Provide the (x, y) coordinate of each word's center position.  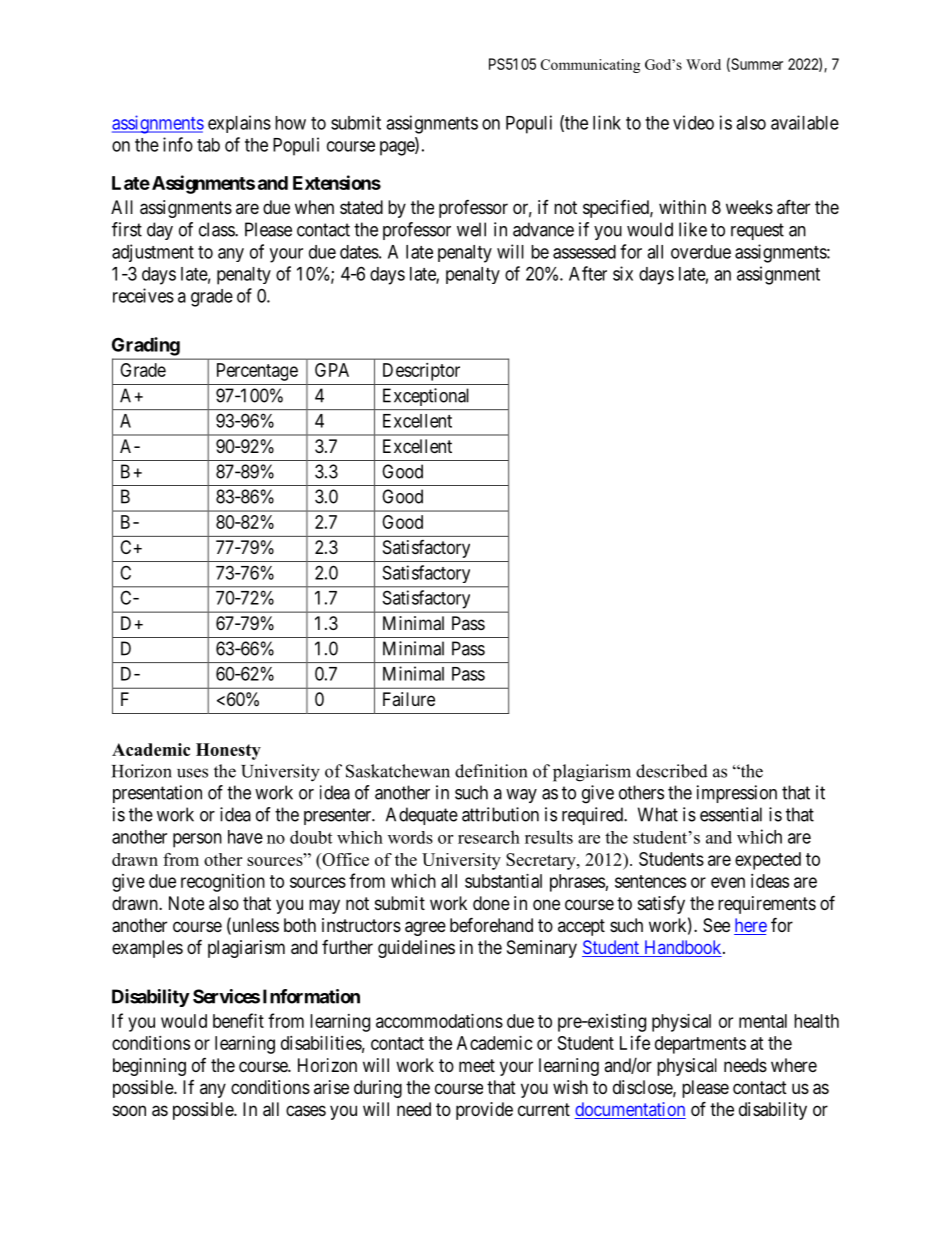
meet (477, 1065)
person (197, 840)
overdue (701, 252)
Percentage (257, 372)
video (693, 122)
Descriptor (421, 372)
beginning (149, 1067)
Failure (409, 699)
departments (700, 1045)
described (672, 771)
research (489, 837)
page (398, 148)
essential (731, 814)
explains (239, 124)
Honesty (228, 751)
